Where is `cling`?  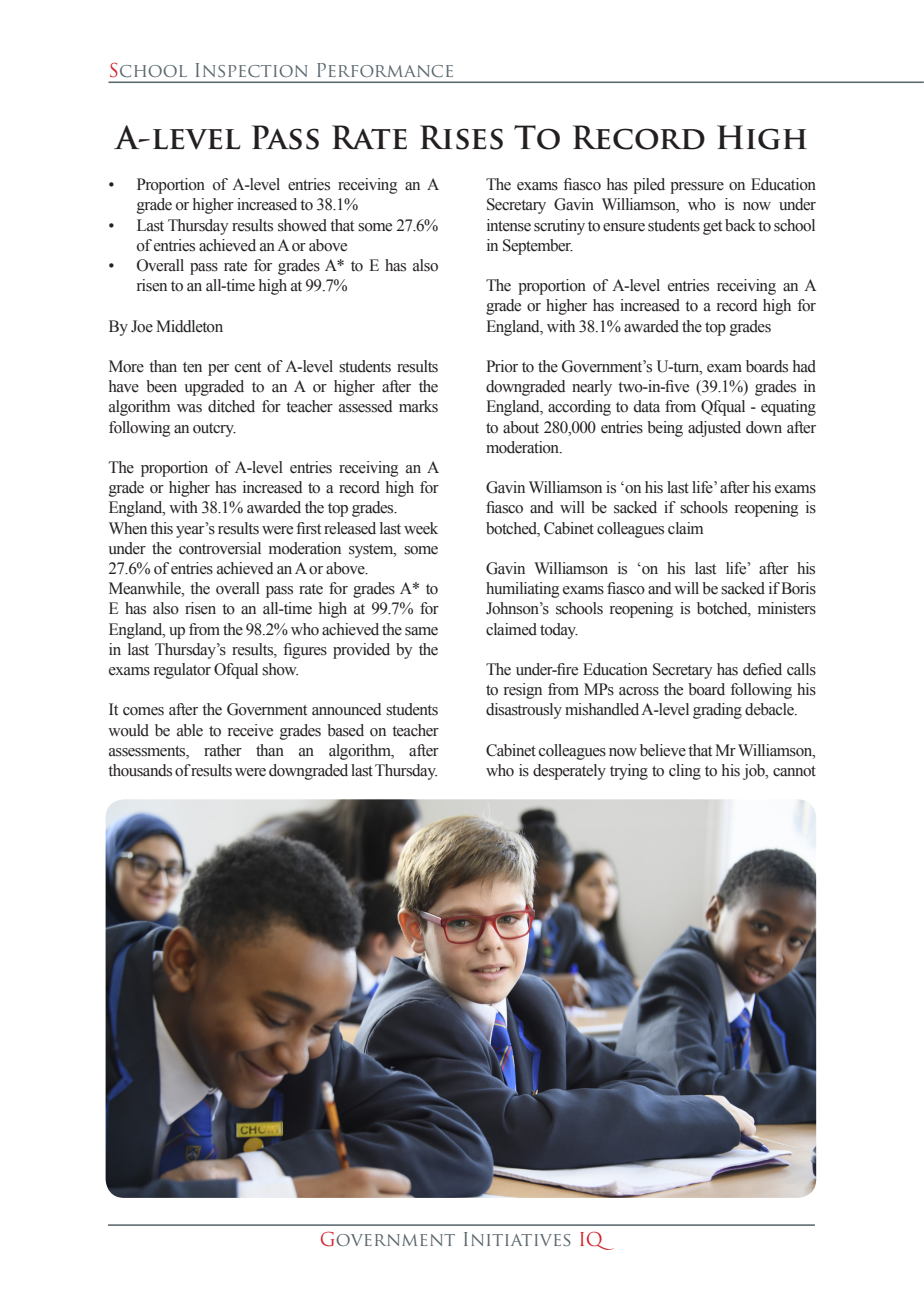
cling is located at coordinates (685, 772).
